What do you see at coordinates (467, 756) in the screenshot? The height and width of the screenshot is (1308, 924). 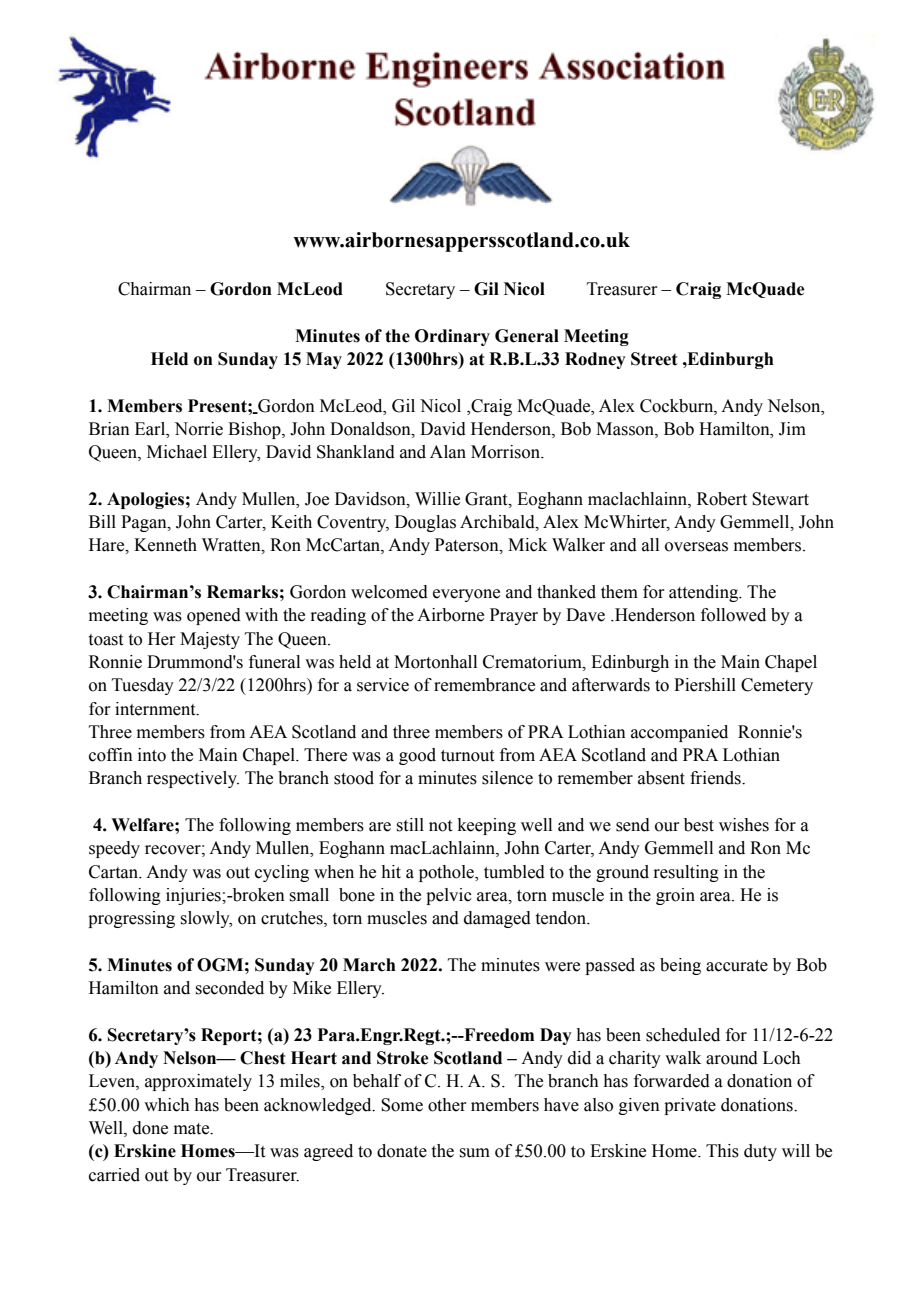 I see `turnout` at bounding box center [467, 756].
